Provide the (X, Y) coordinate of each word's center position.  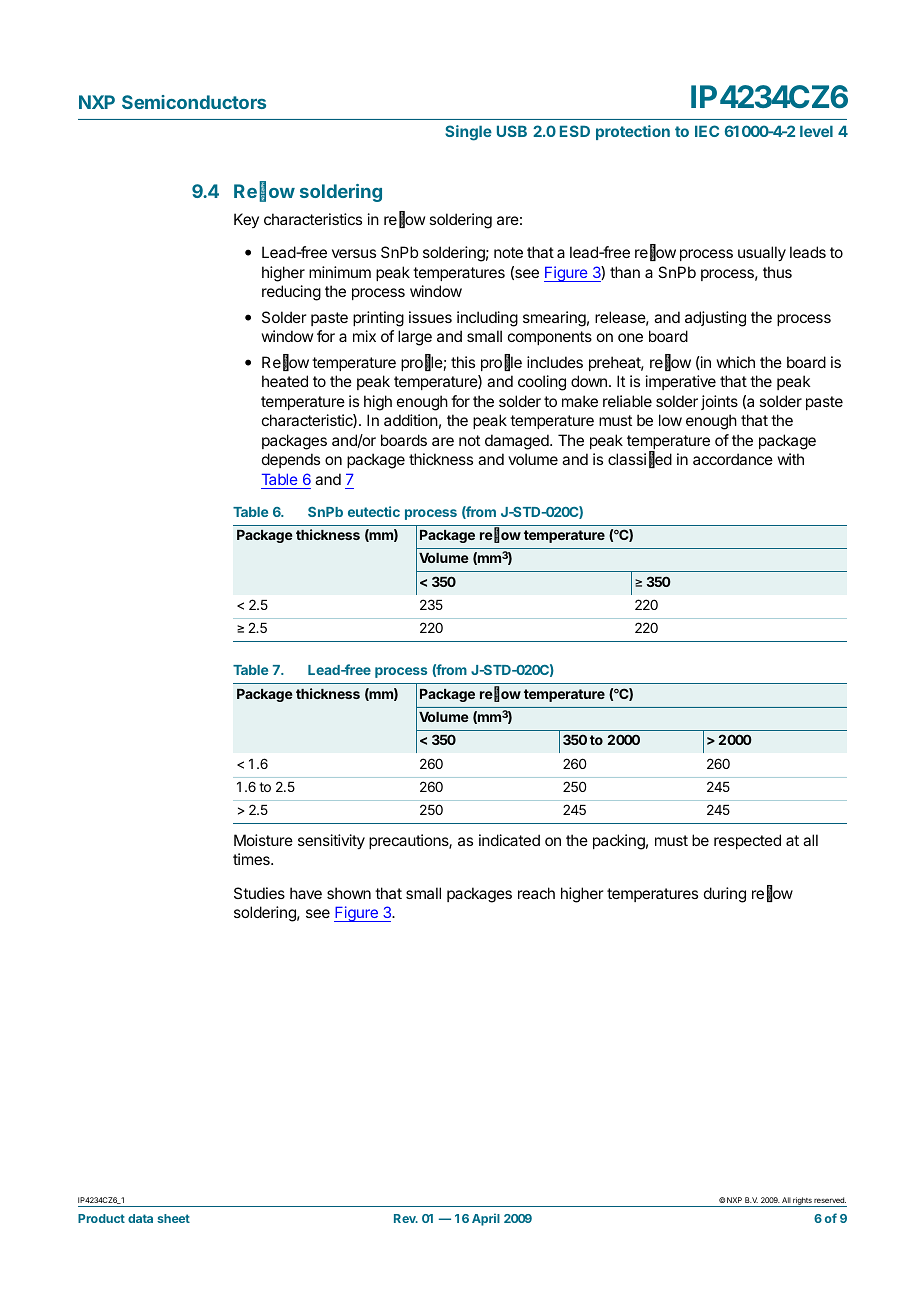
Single (468, 133)
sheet (173, 1218)
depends (291, 460)
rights (802, 1202)
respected (747, 841)
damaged (518, 442)
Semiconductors (194, 102)
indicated (509, 840)
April (486, 1219)
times (252, 859)
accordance (733, 459)
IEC (707, 131)
